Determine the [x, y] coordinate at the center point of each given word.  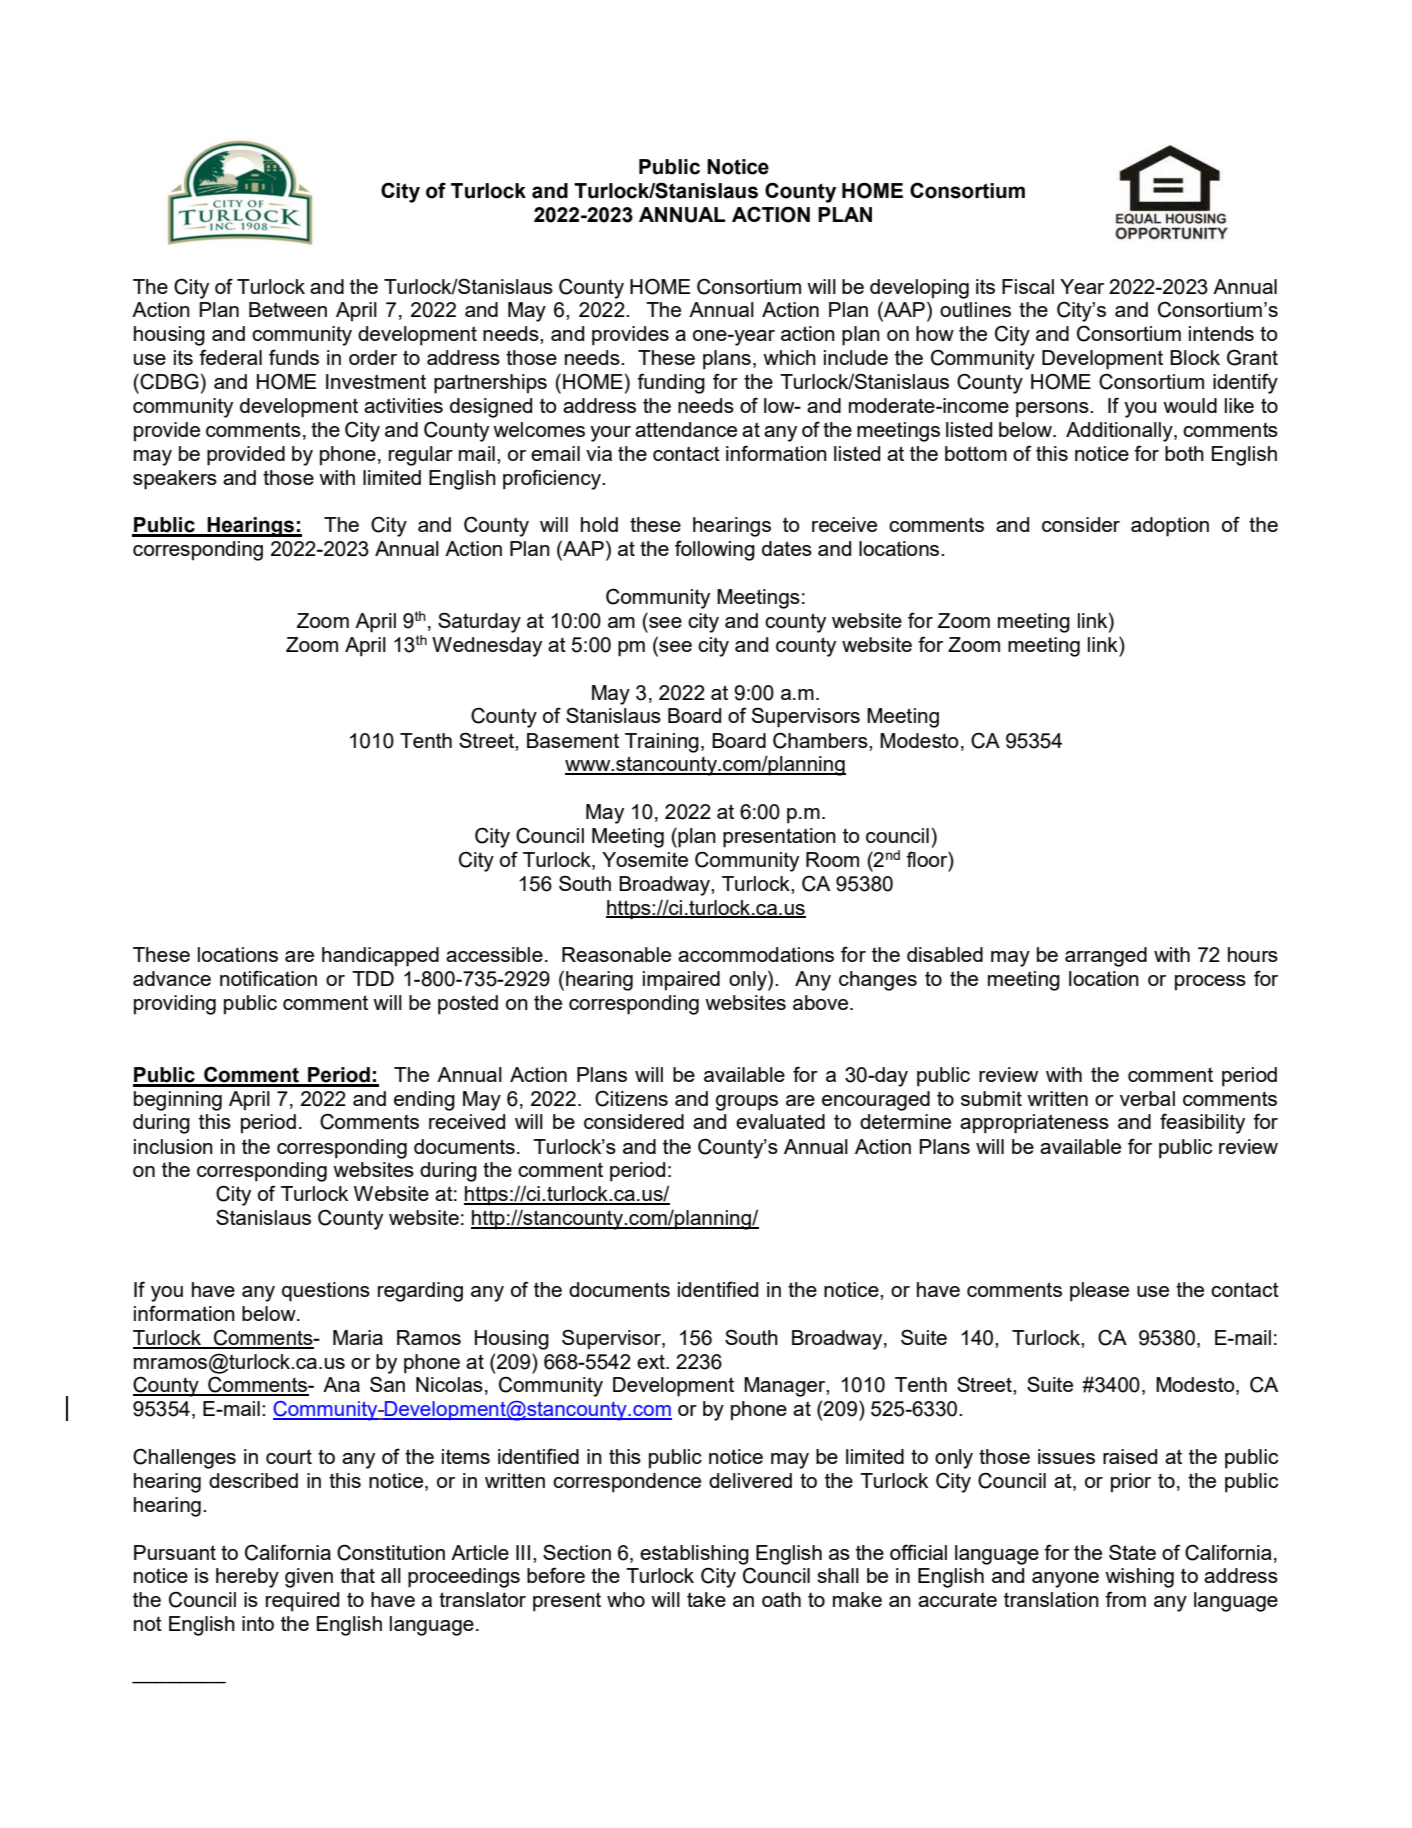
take [706, 1599]
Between [288, 309]
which [789, 357]
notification [268, 978]
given [309, 1578]
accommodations [756, 954]
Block [1195, 357]
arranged [1106, 957]
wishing [1139, 1578]
